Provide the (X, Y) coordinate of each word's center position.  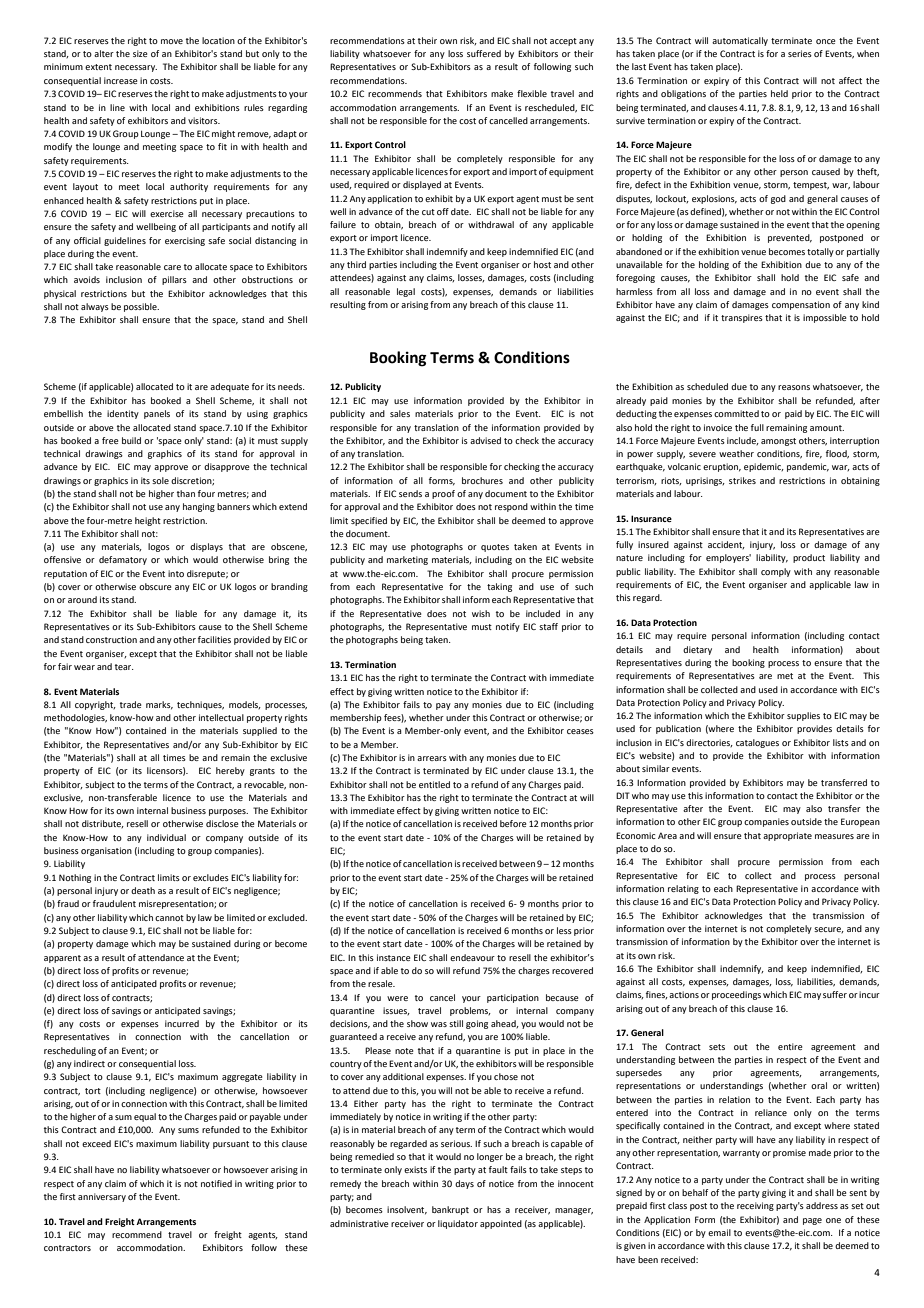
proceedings (736, 995)
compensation (801, 305)
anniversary (102, 1197)
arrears (432, 758)
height (148, 521)
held (779, 93)
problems (470, 1011)
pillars (174, 280)
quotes (495, 548)
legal (406, 292)
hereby (230, 771)
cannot (169, 918)
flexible (532, 93)
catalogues (757, 743)
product (809, 558)
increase (121, 80)
